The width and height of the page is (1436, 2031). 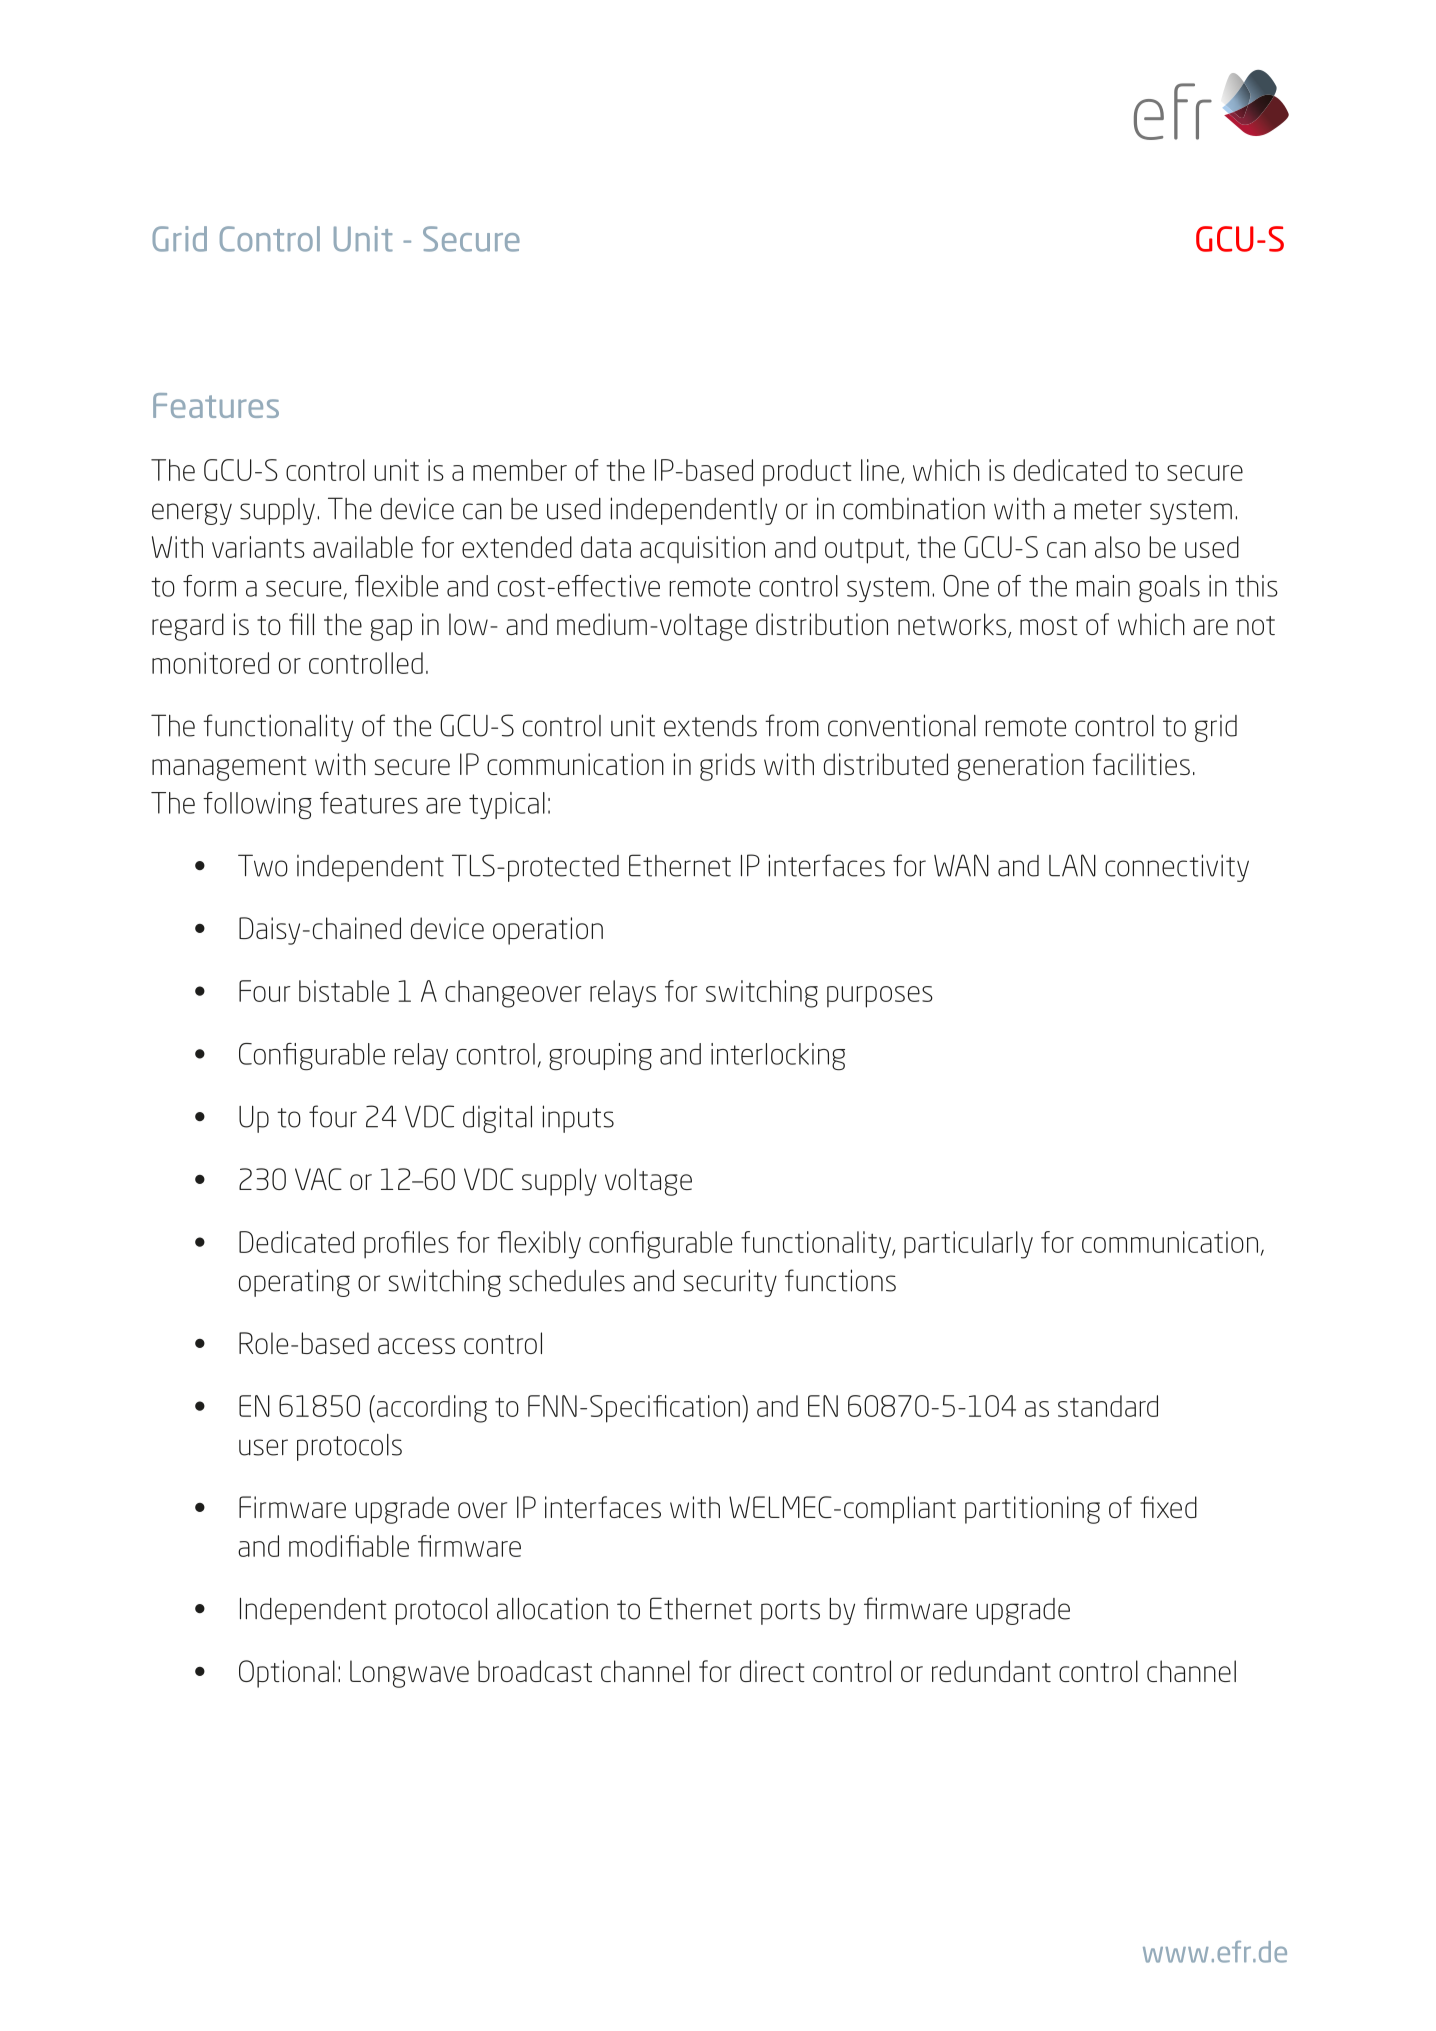 What do you see at coordinates (363, 547) in the page?
I see `available` at bounding box center [363, 547].
